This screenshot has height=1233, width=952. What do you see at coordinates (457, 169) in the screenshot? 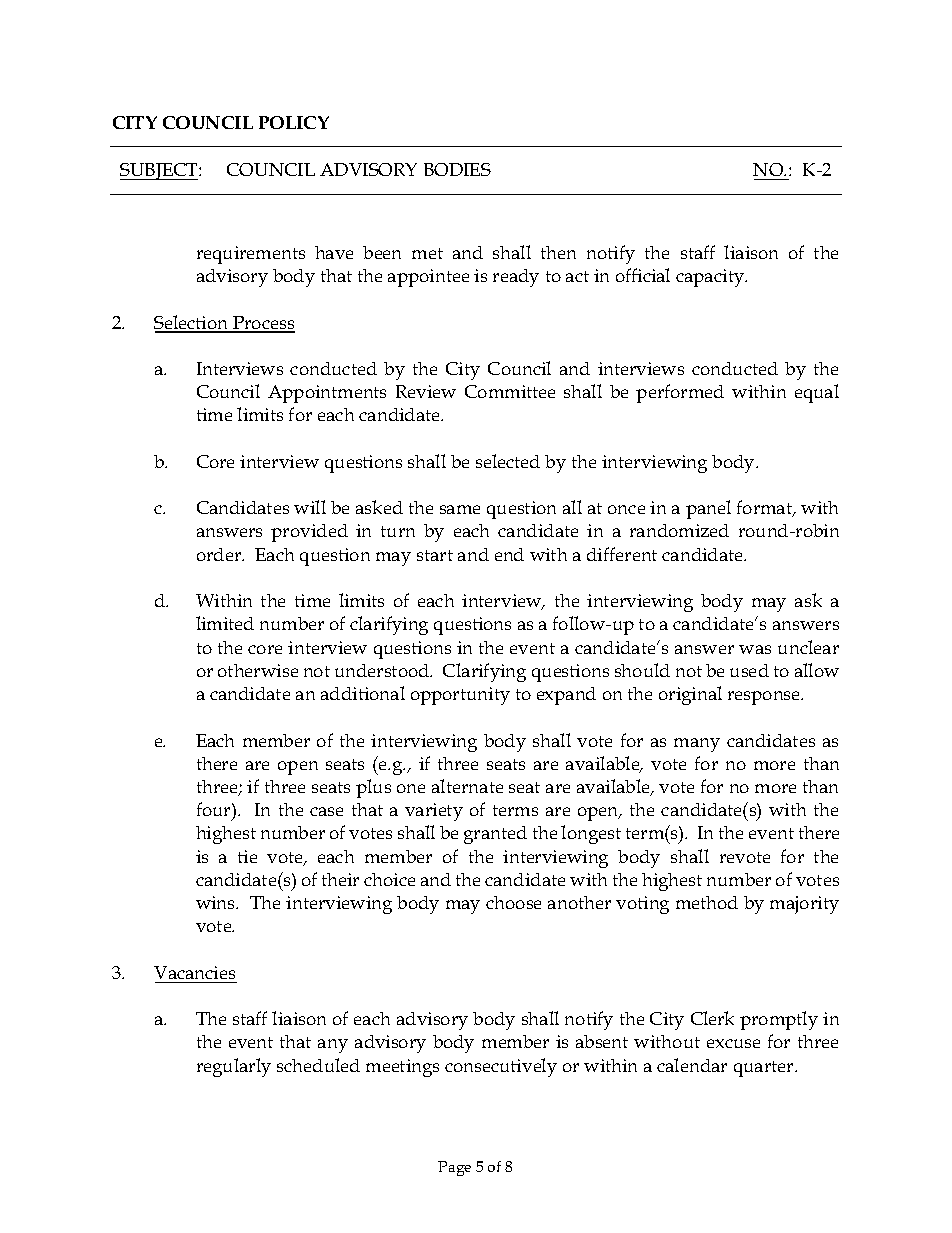
I see `BODIES` at bounding box center [457, 169].
